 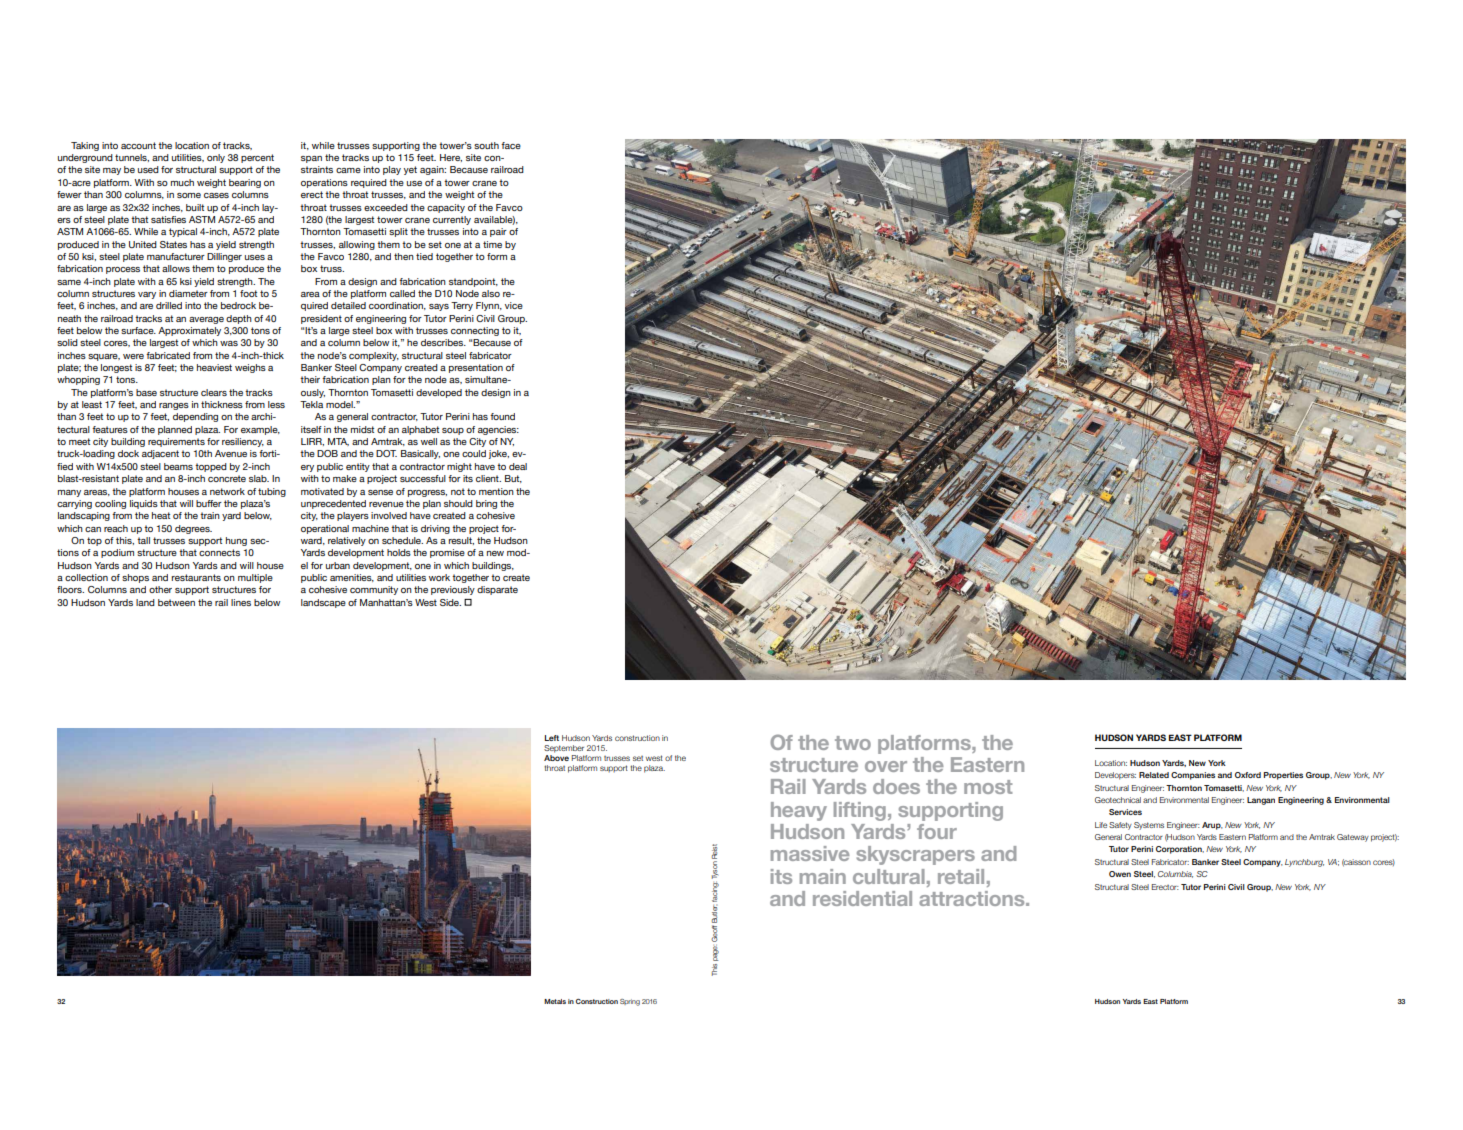 What do you see at coordinates (556, 758) in the document?
I see `Above` at bounding box center [556, 758].
